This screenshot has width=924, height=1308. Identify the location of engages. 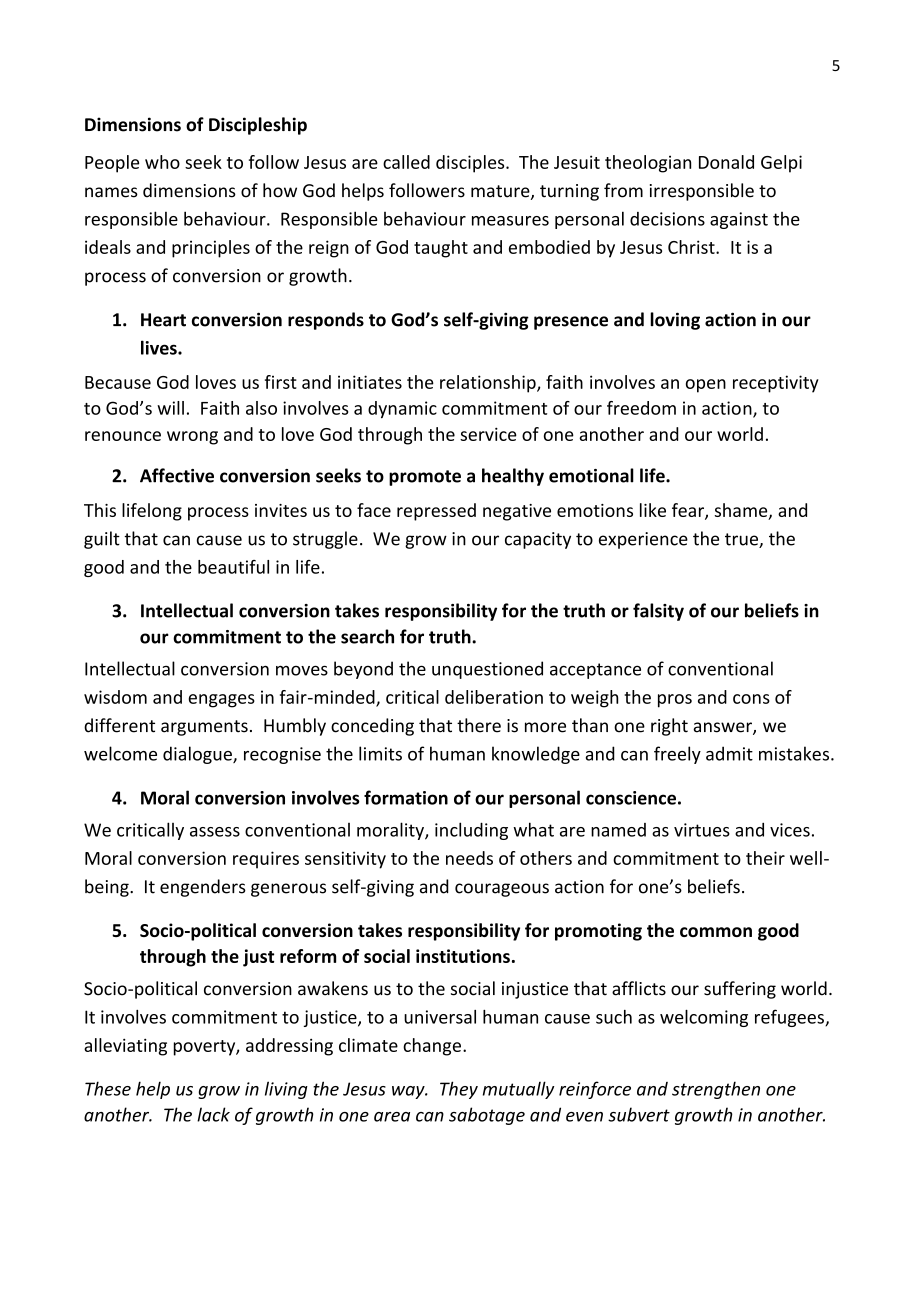
(221, 701).
